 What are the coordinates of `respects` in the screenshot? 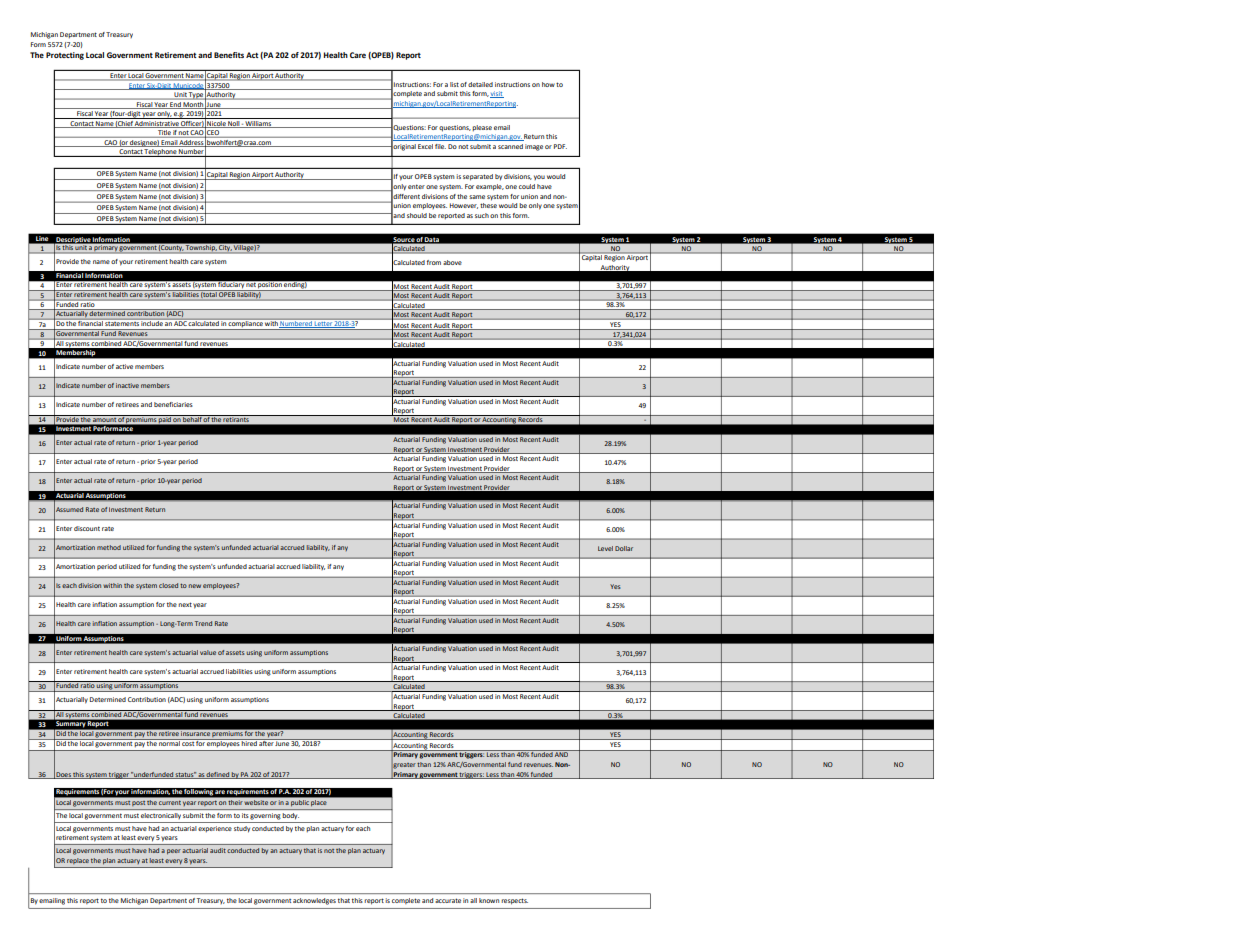 It's located at (515, 901).
